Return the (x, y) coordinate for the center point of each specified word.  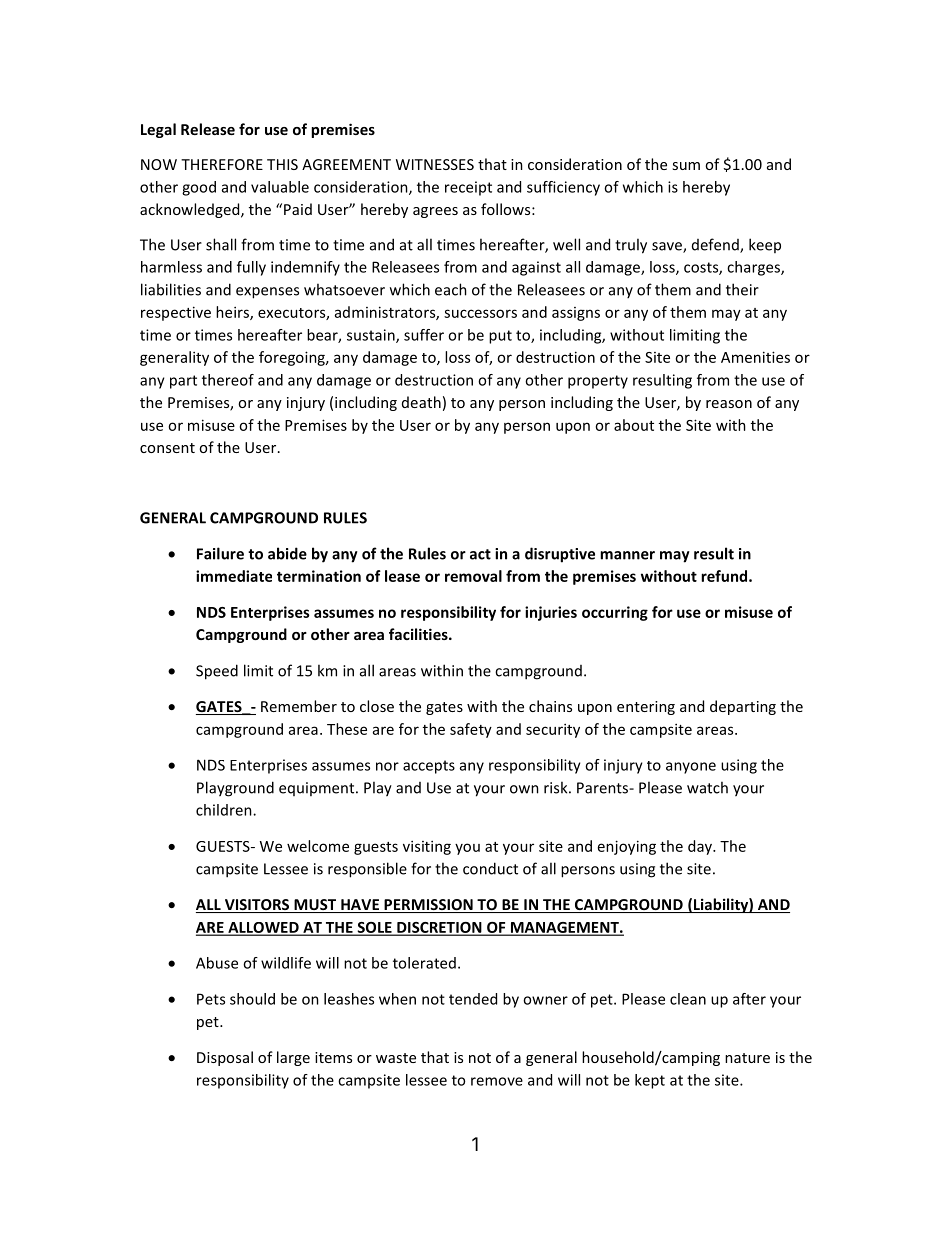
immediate (234, 576)
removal (473, 576)
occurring (615, 613)
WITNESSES (435, 164)
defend (716, 245)
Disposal (225, 1058)
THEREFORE (222, 164)
